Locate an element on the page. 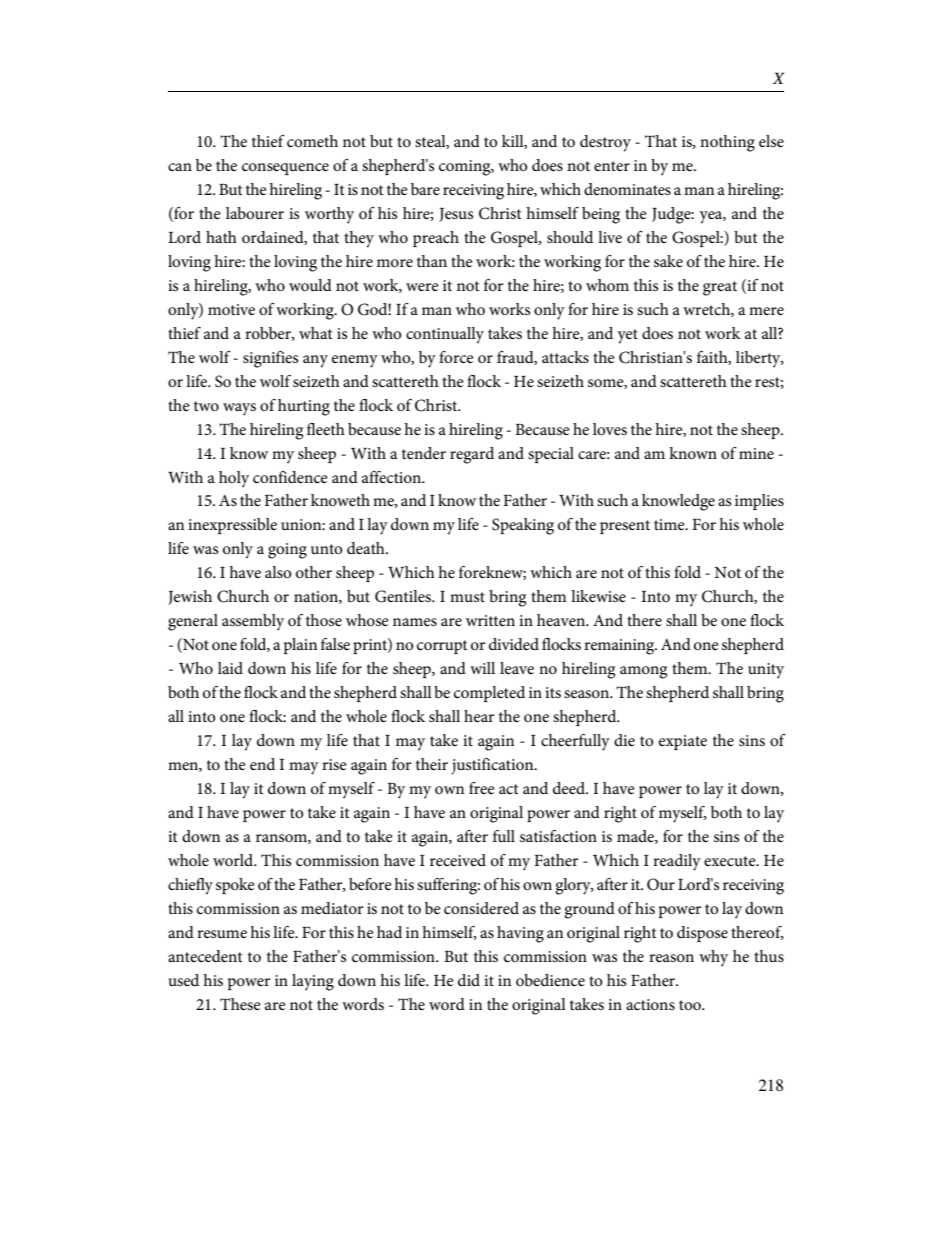 This image has width=952, height=1233. consequence is located at coordinates (285, 169).
